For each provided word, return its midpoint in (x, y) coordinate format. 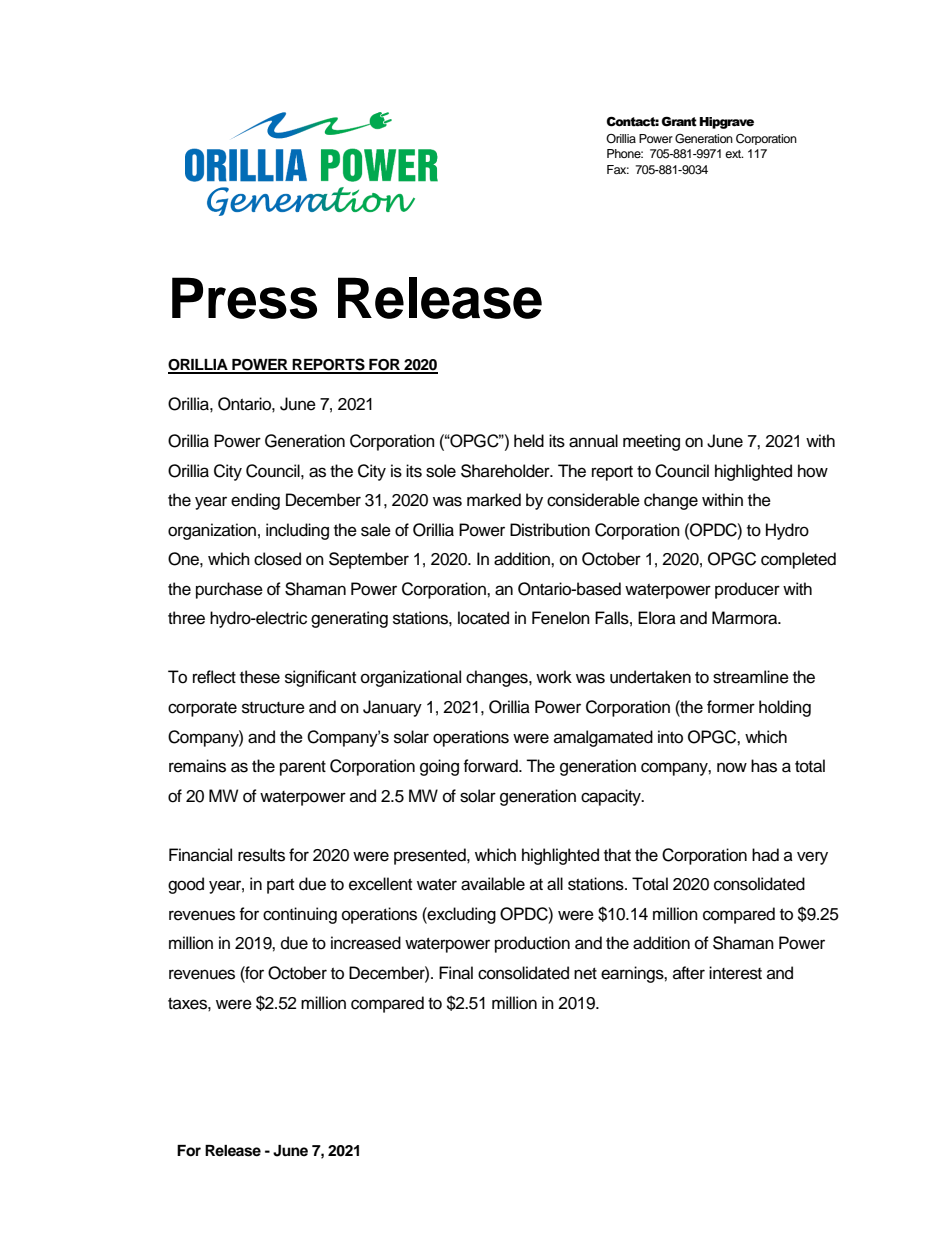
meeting (651, 442)
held (529, 440)
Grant (679, 121)
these (260, 677)
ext (734, 154)
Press (244, 298)
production (532, 944)
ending (255, 501)
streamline (751, 677)
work (554, 677)
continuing (300, 915)
